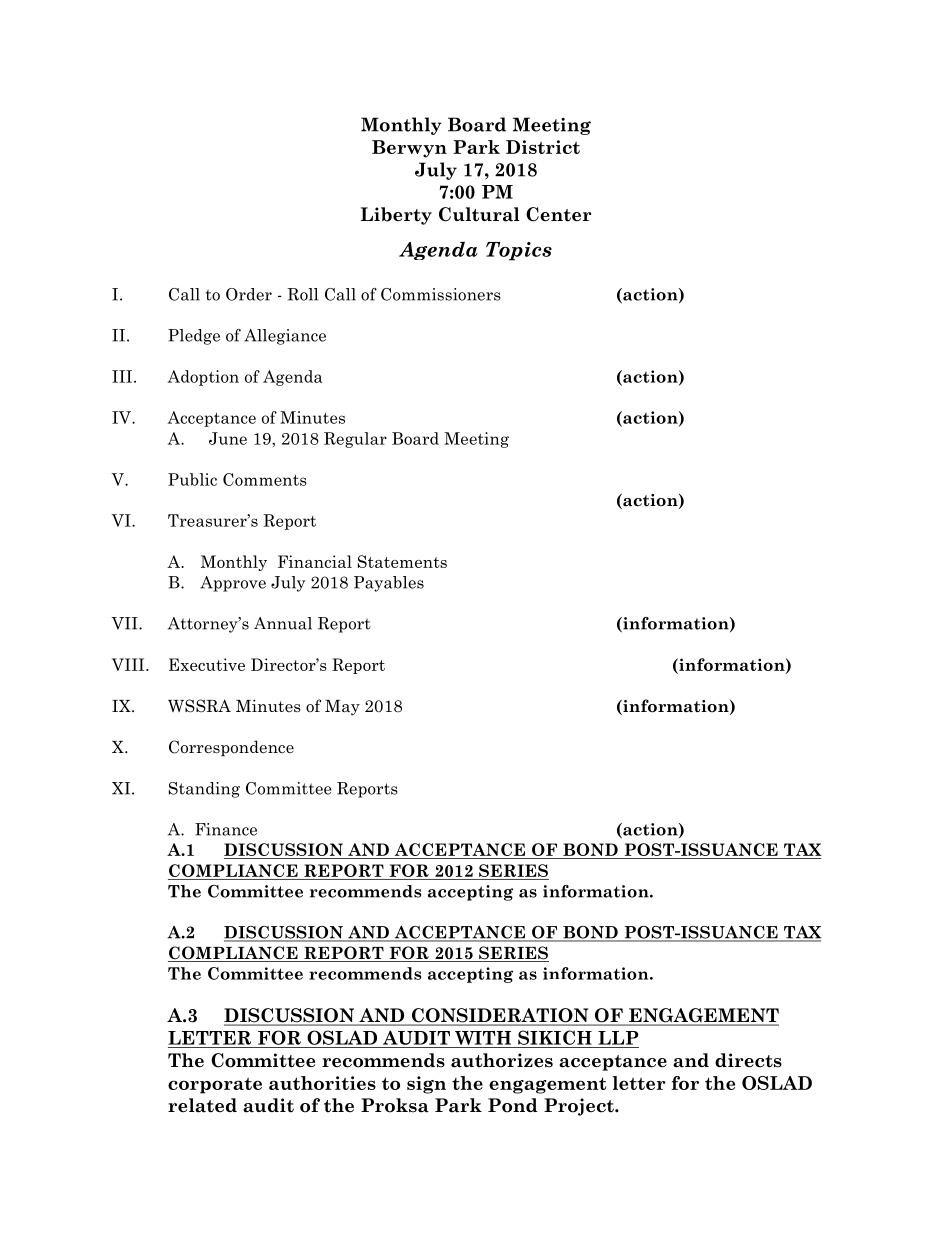 The height and width of the image is (1233, 952). Describe the element at coordinates (426, 1085) in the image. I see `sign` at that location.
